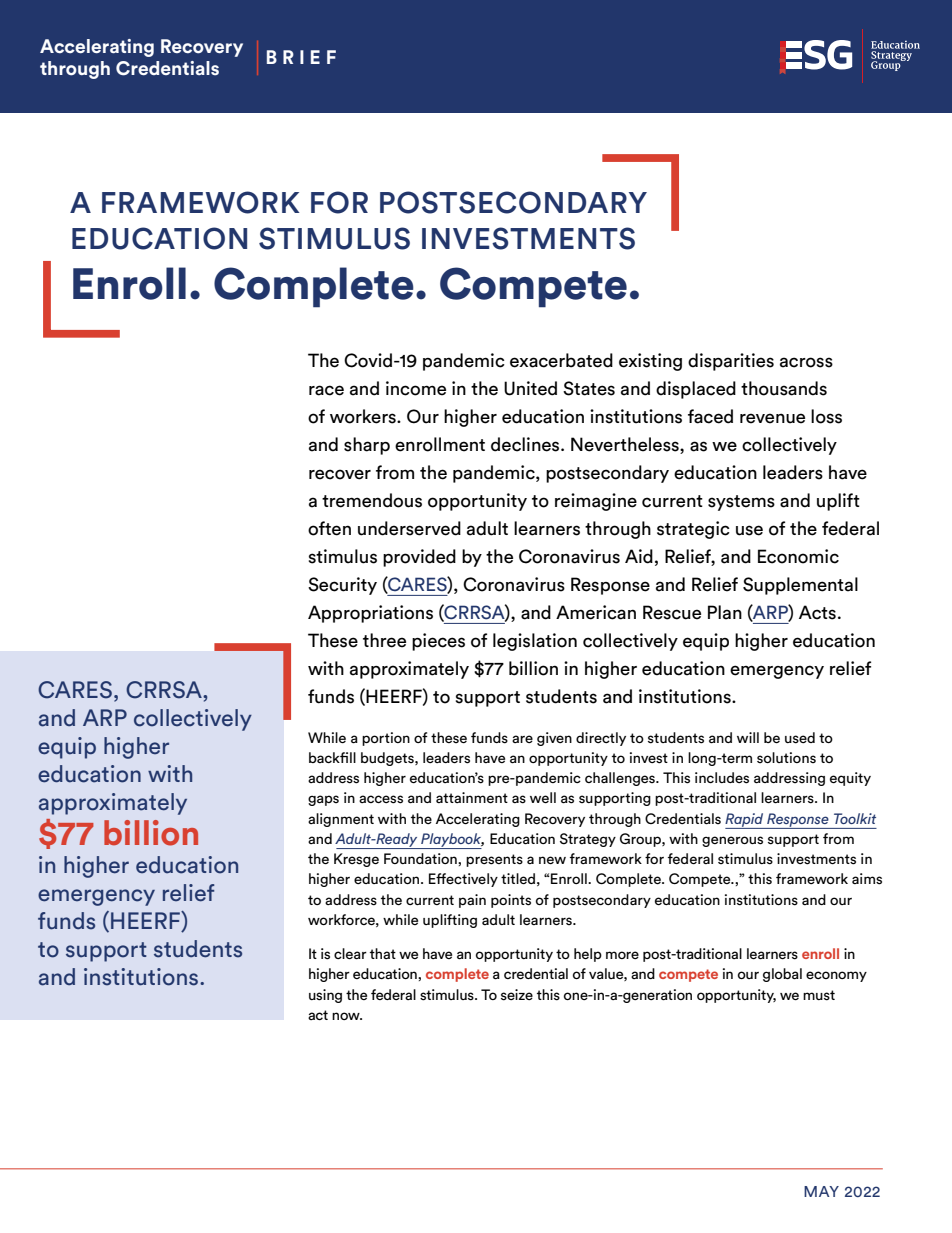 Image resolution: width=952 pixels, height=1233 pixels. I want to click on States, so click(589, 388).
